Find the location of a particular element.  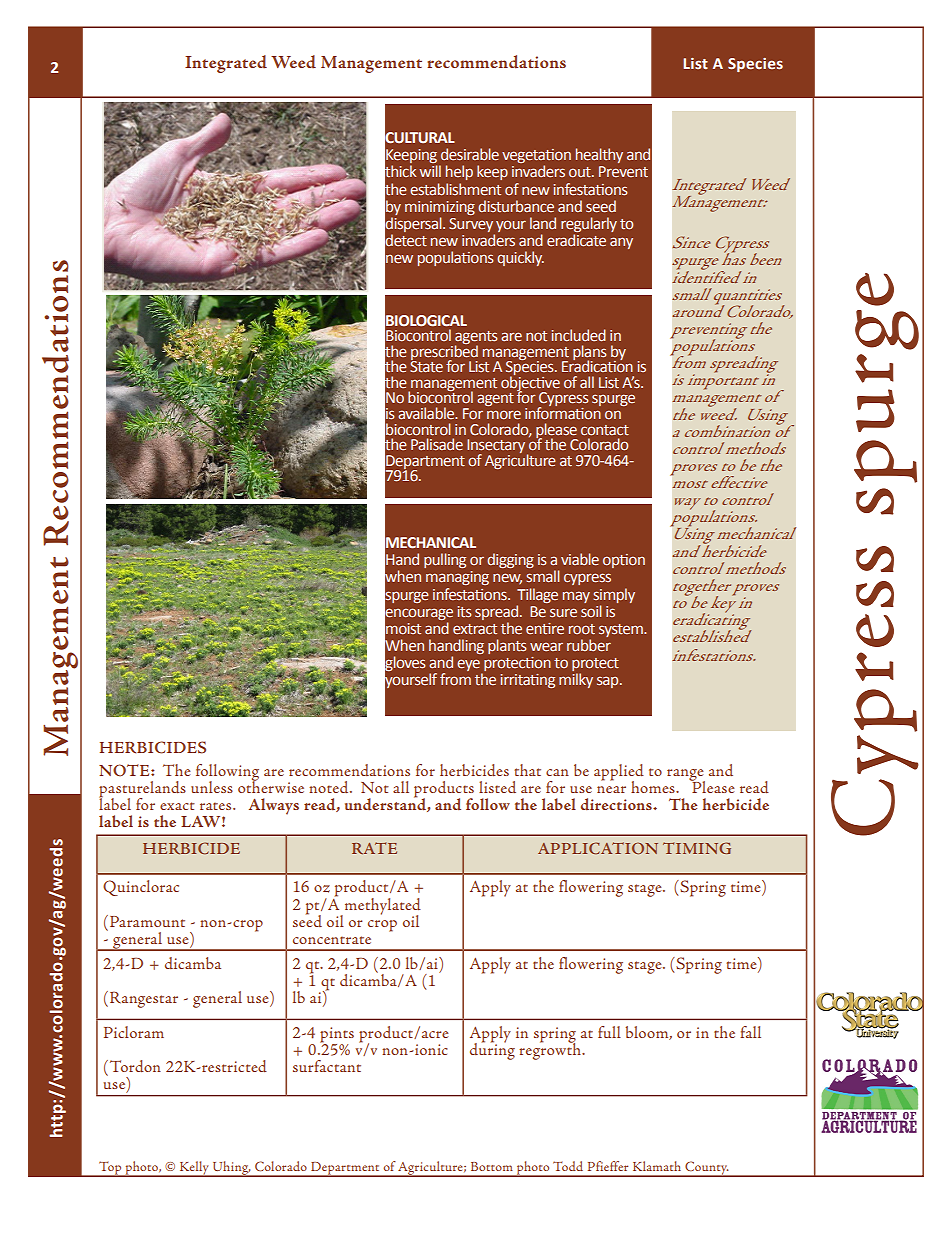

will is located at coordinates (430, 171).
